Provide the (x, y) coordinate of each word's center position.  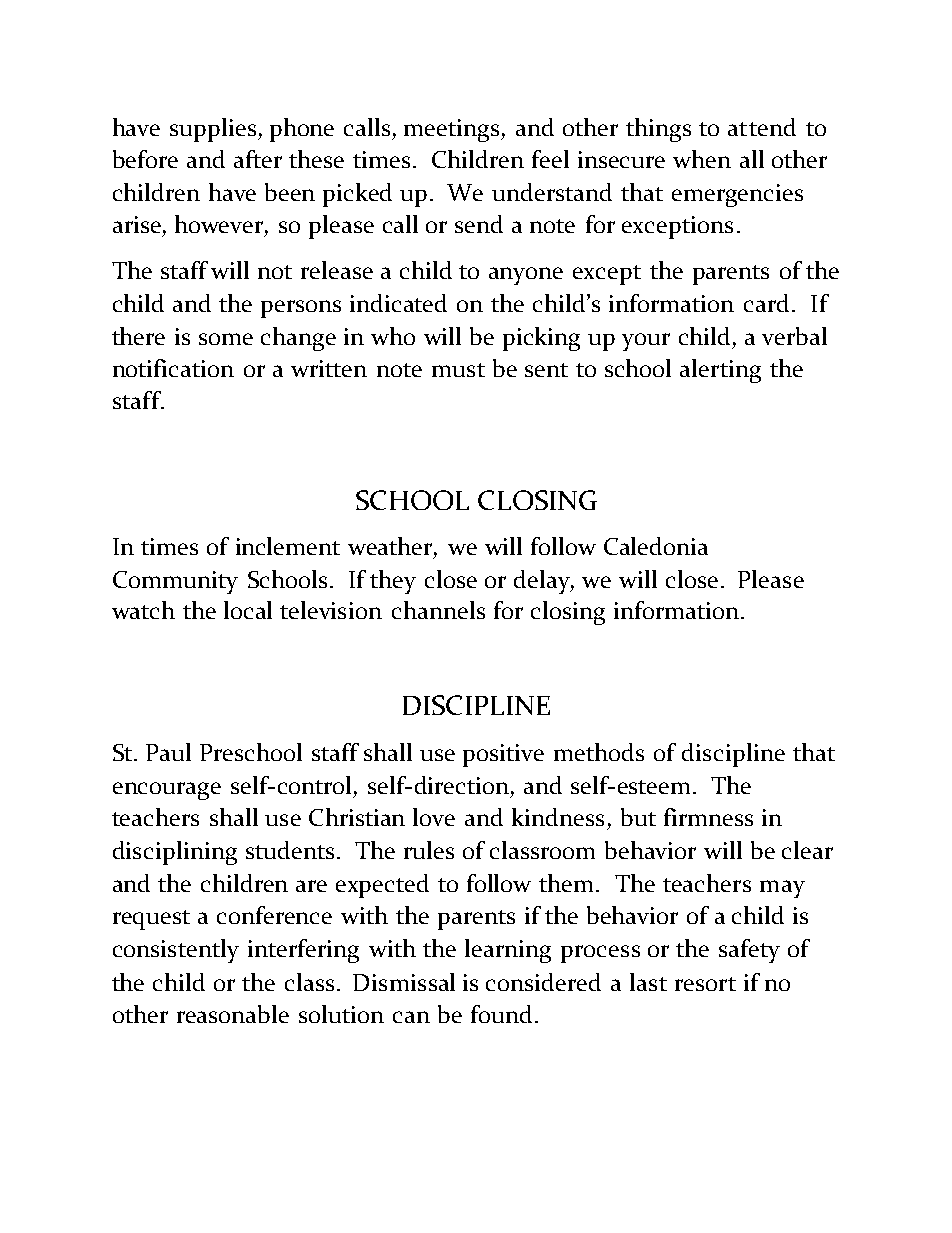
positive (503, 755)
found (501, 1014)
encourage (167, 791)
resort (705, 984)
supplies (214, 130)
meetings (451, 130)
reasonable (233, 1014)
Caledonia (656, 546)
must (458, 370)
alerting (720, 371)
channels (438, 610)
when (702, 159)
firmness (708, 817)
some (226, 339)
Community (175, 582)
